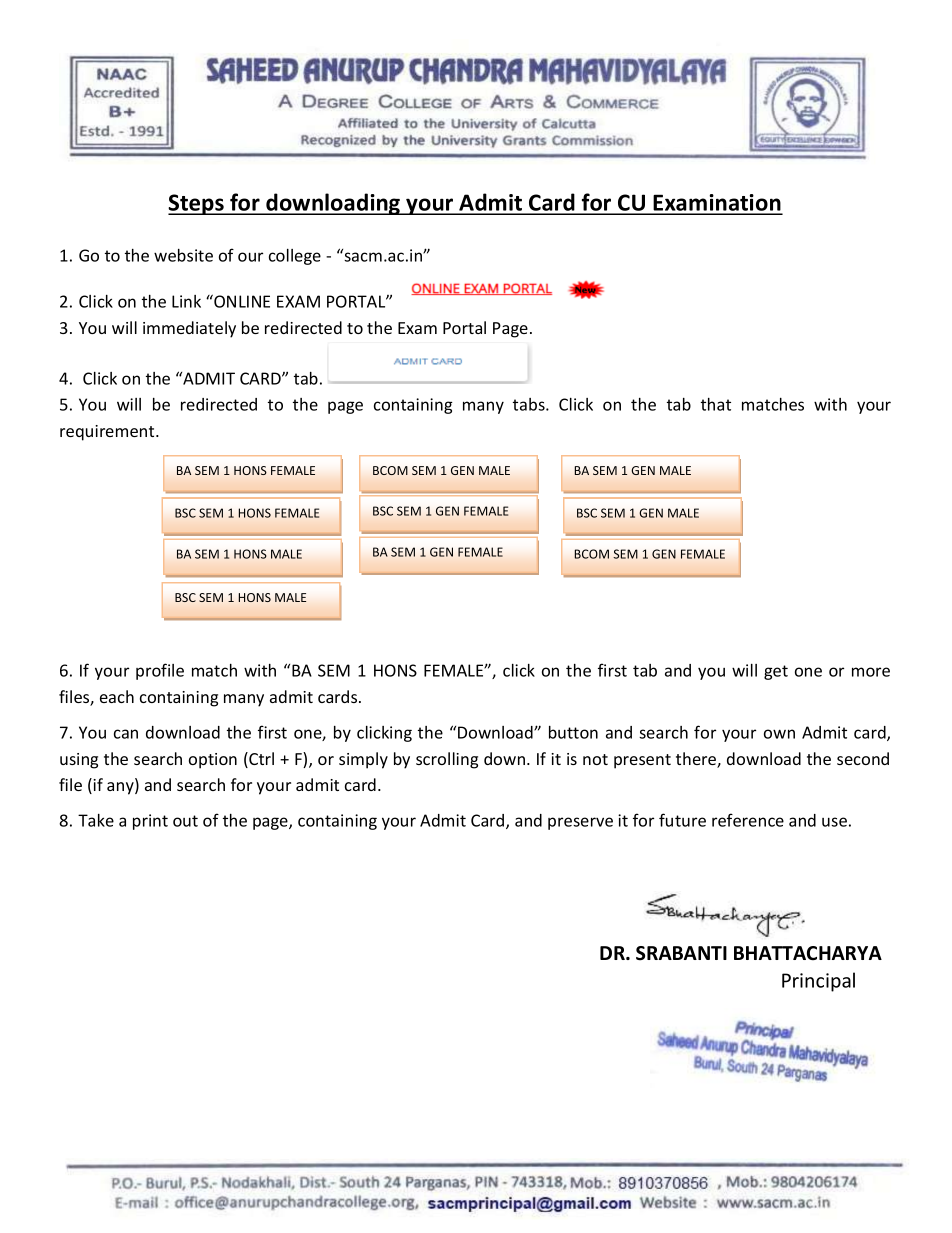 The height and width of the image is (1233, 952). I want to click on preserve, so click(580, 823).
